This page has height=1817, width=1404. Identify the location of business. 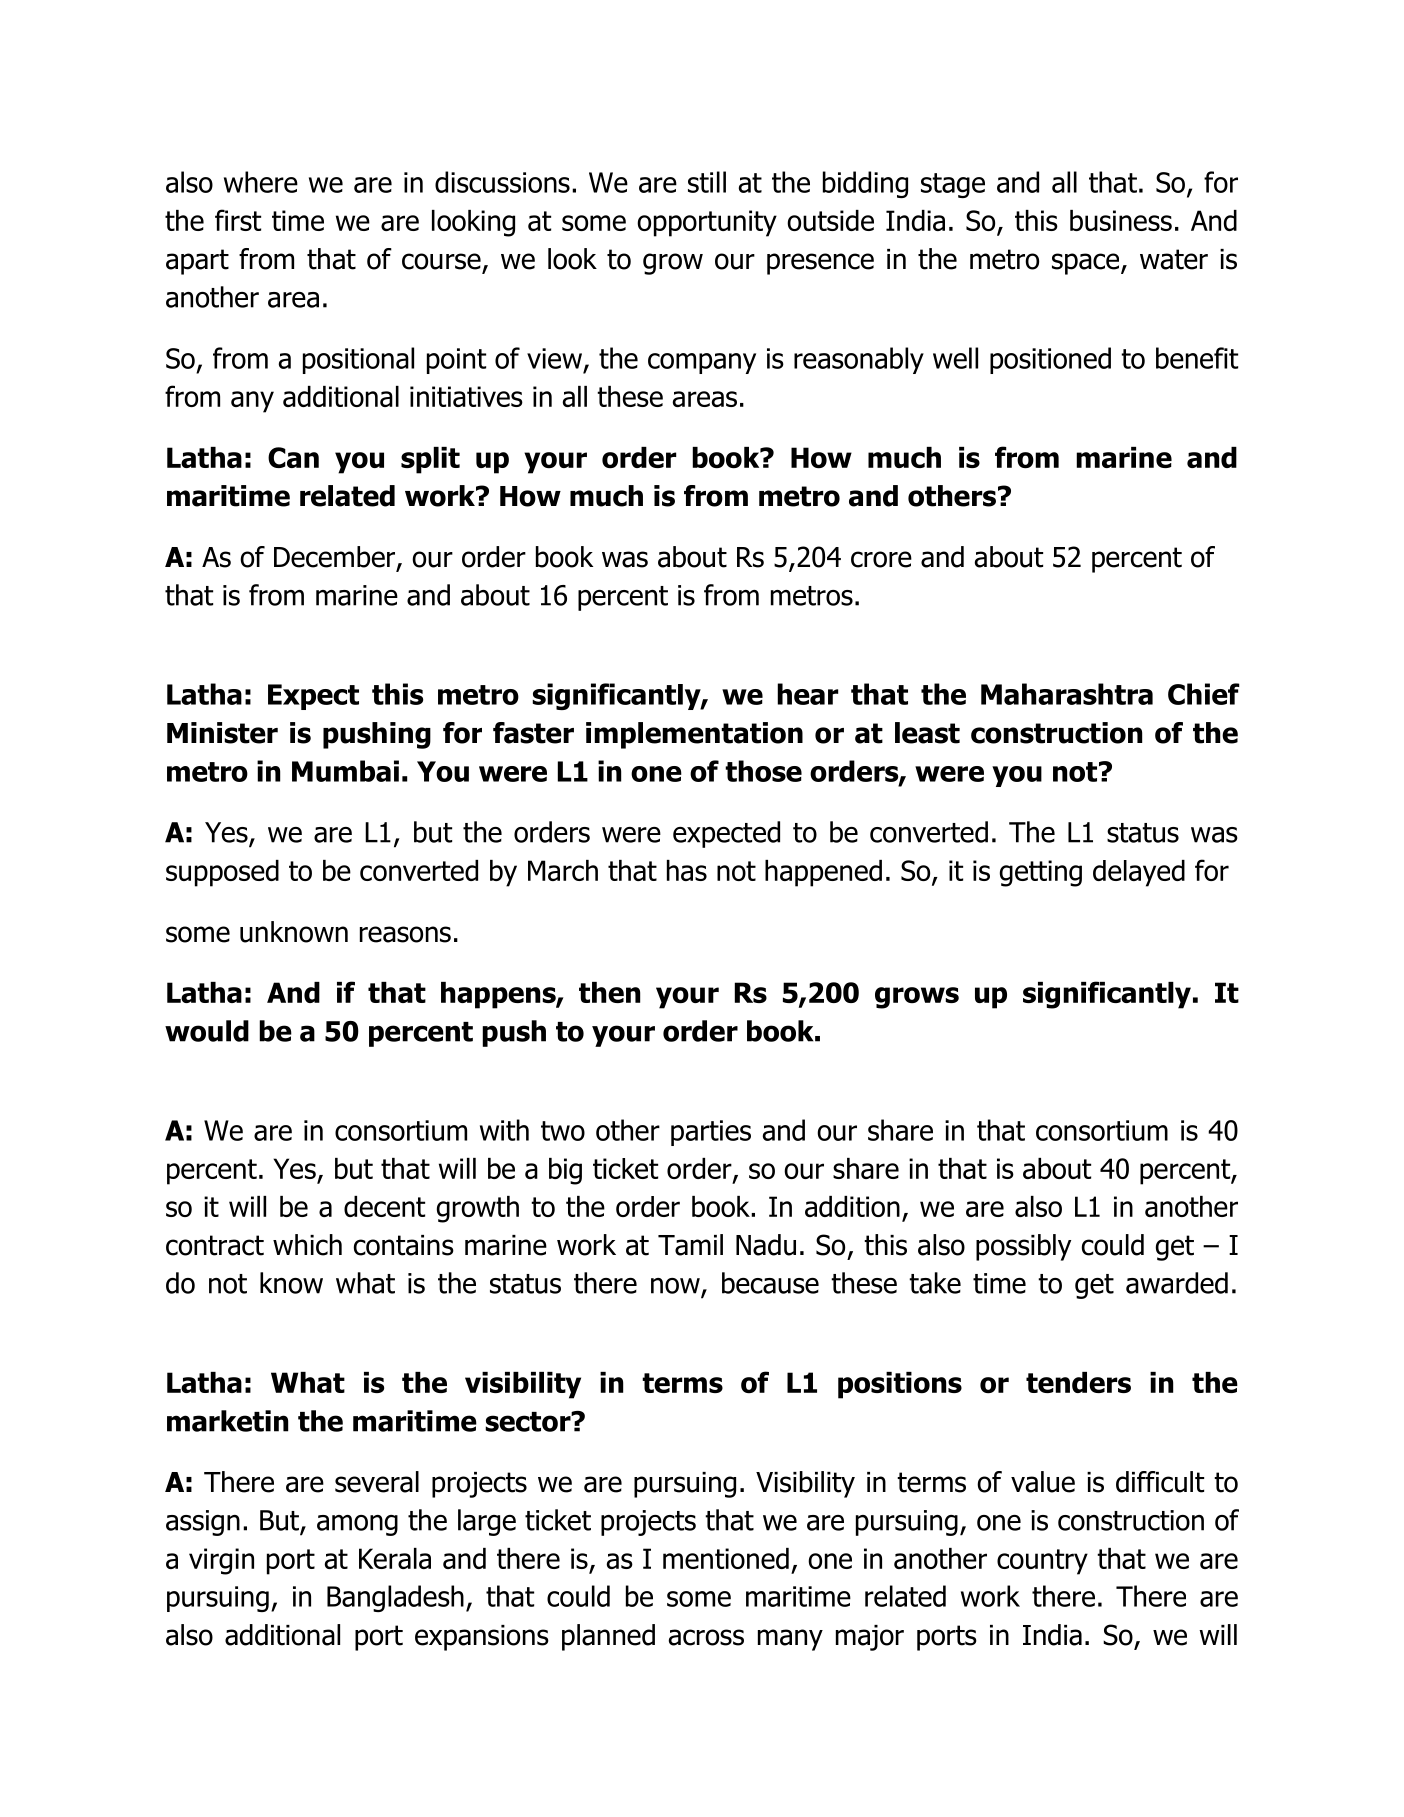
(1121, 220).
